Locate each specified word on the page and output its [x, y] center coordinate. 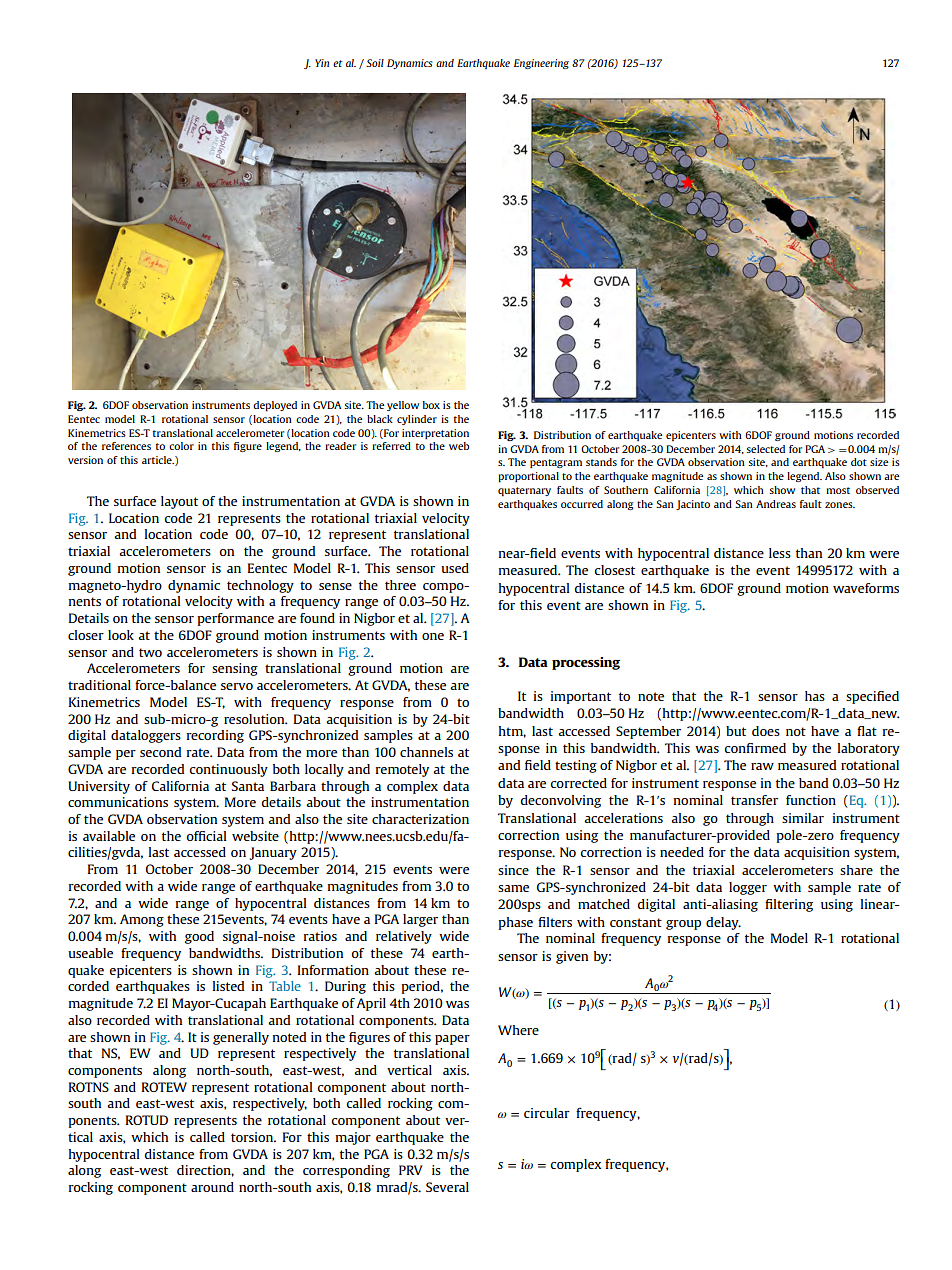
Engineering [541, 64]
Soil [375, 63]
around [212, 1187]
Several [447, 1187]
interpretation [435, 434]
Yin [322, 63]
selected [765, 449]
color [181, 446]
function [811, 800]
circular [547, 1113]
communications [118, 802]
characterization [420, 819]
